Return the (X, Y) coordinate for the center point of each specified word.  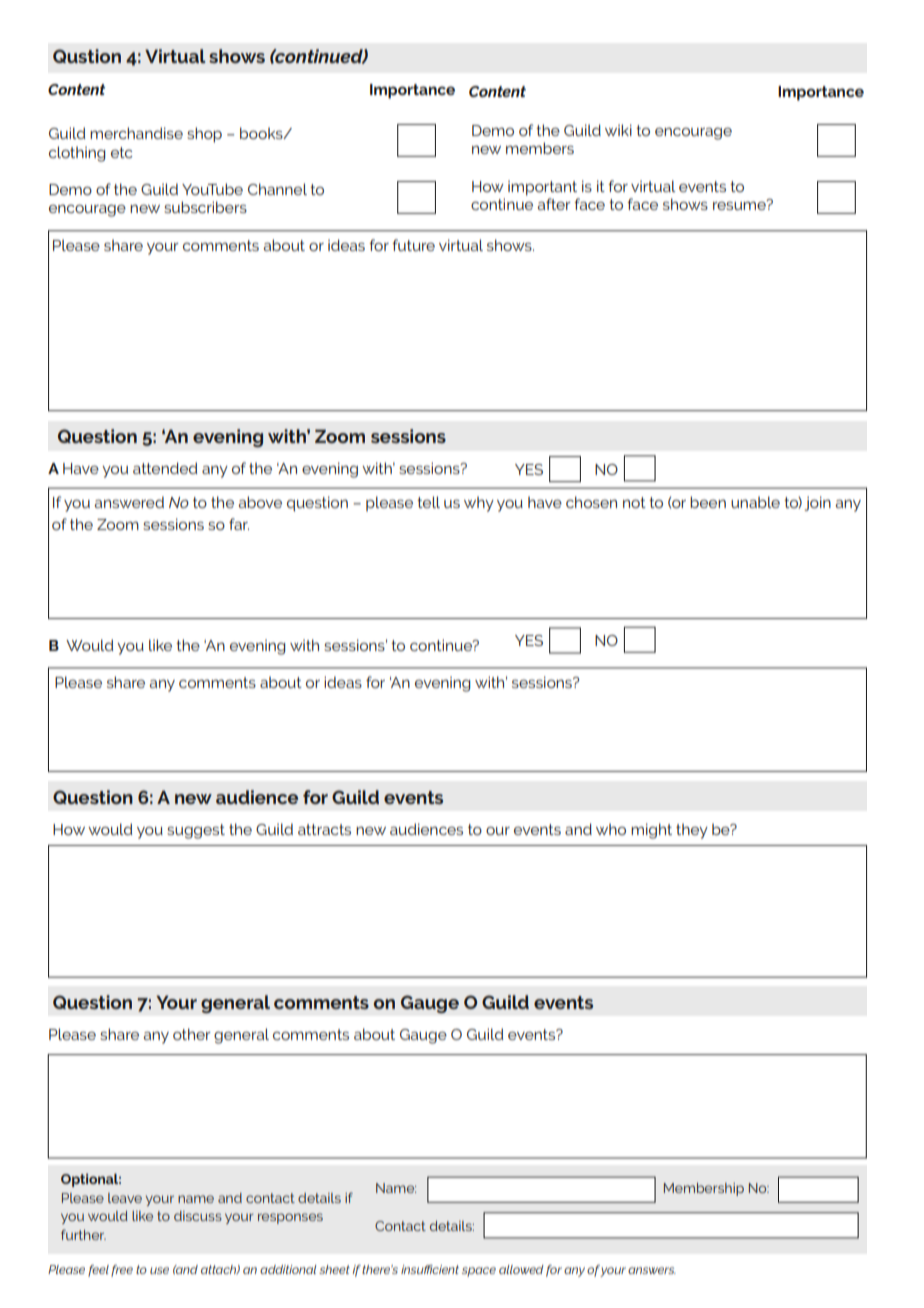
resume (740, 205)
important (542, 188)
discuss (198, 1216)
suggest (196, 831)
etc (122, 152)
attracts (324, 829)
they (692, 831)
